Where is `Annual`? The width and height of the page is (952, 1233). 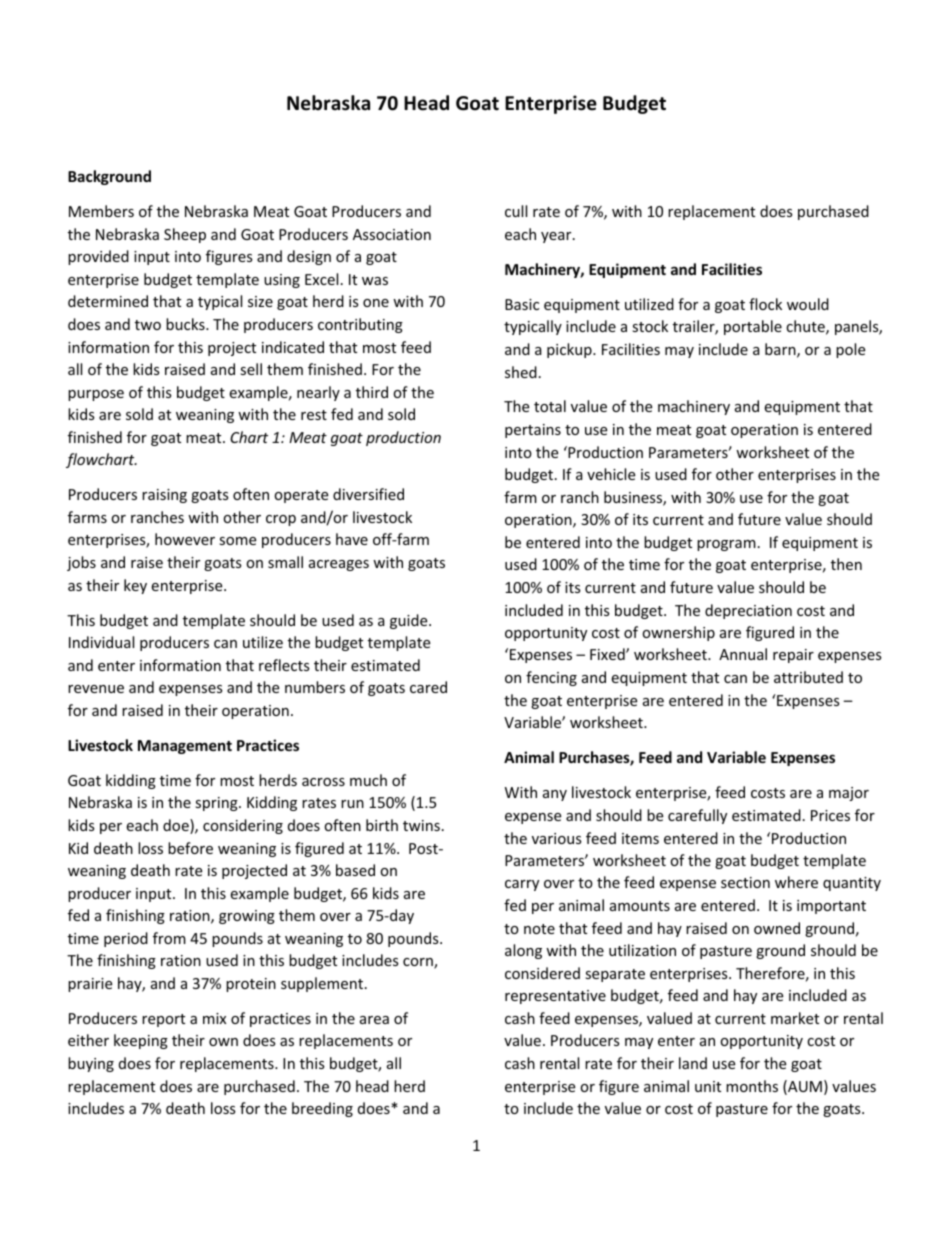
Annual is located at coordinates (743, 654).
